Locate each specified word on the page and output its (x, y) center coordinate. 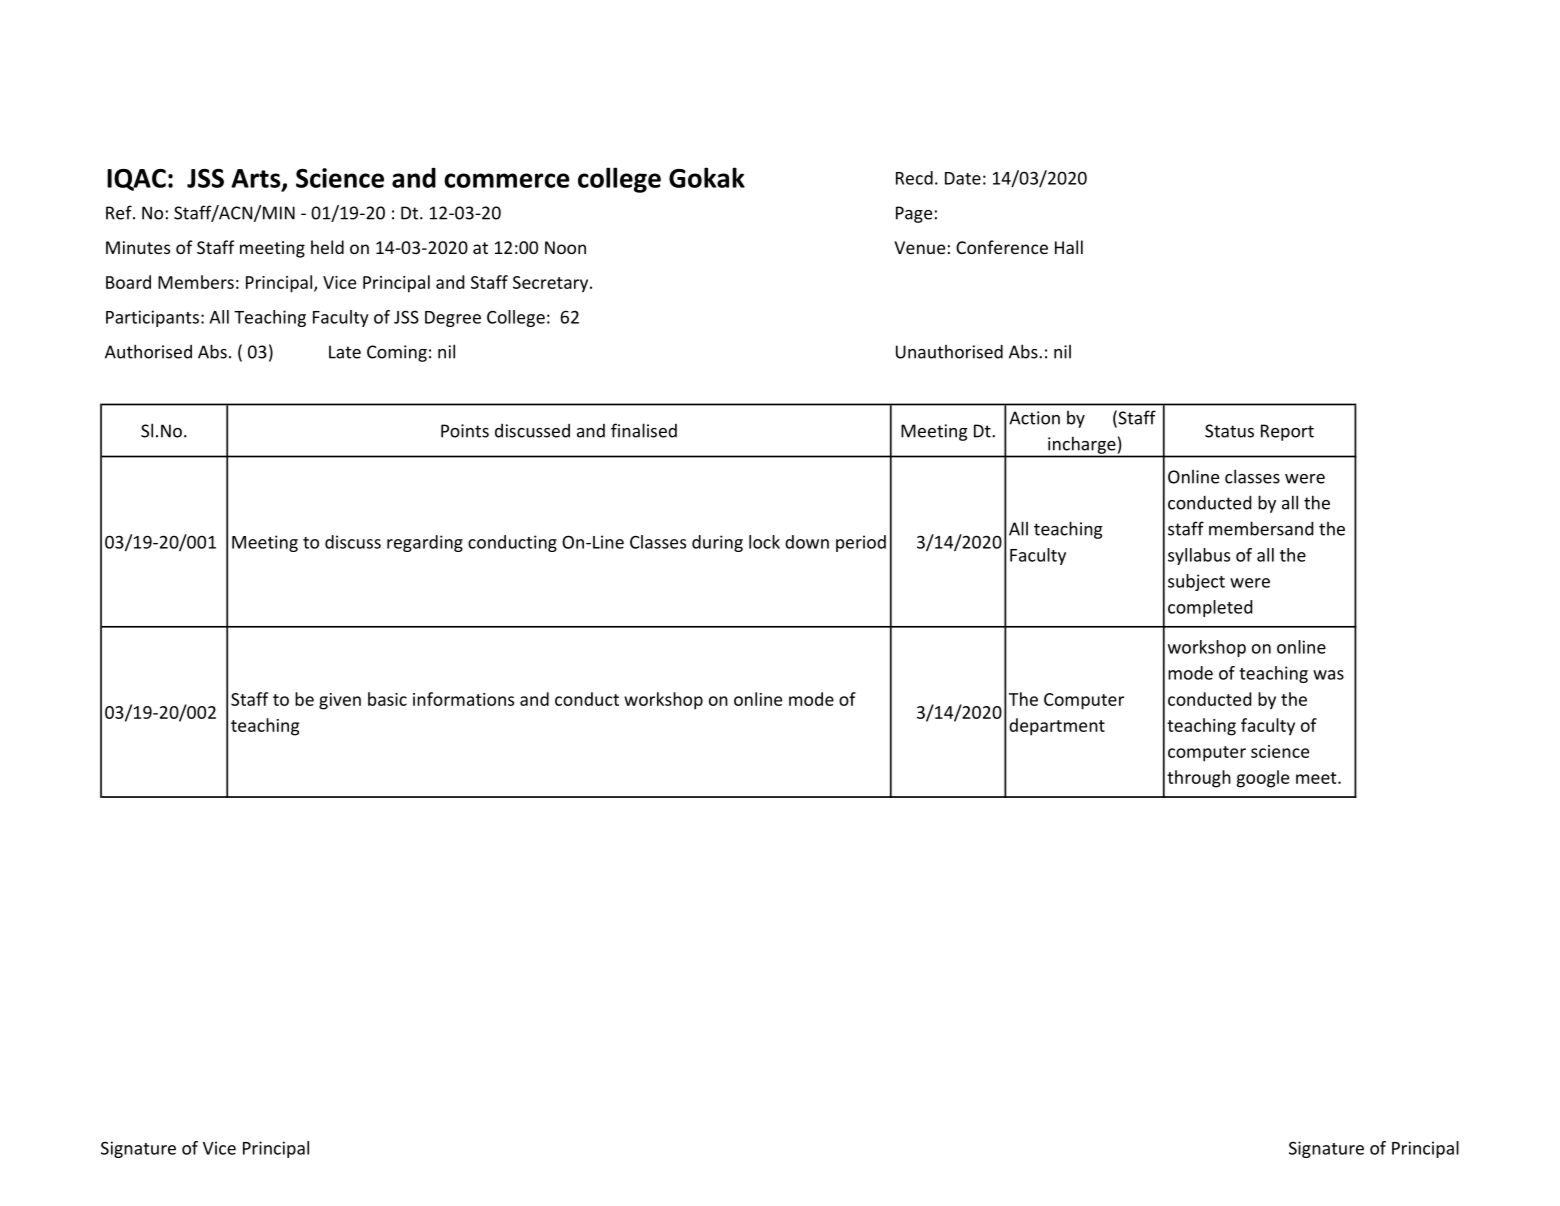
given (340, 701)
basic (387, 699)
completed (1210, 608)
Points (465, 431)
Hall (1069, 247)
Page (914, 214)
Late (345, 352)
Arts (257, 179)
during (717, 543)
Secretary (552, 284)
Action (1034, 418)
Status (1229, 431)
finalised (644, 430)
